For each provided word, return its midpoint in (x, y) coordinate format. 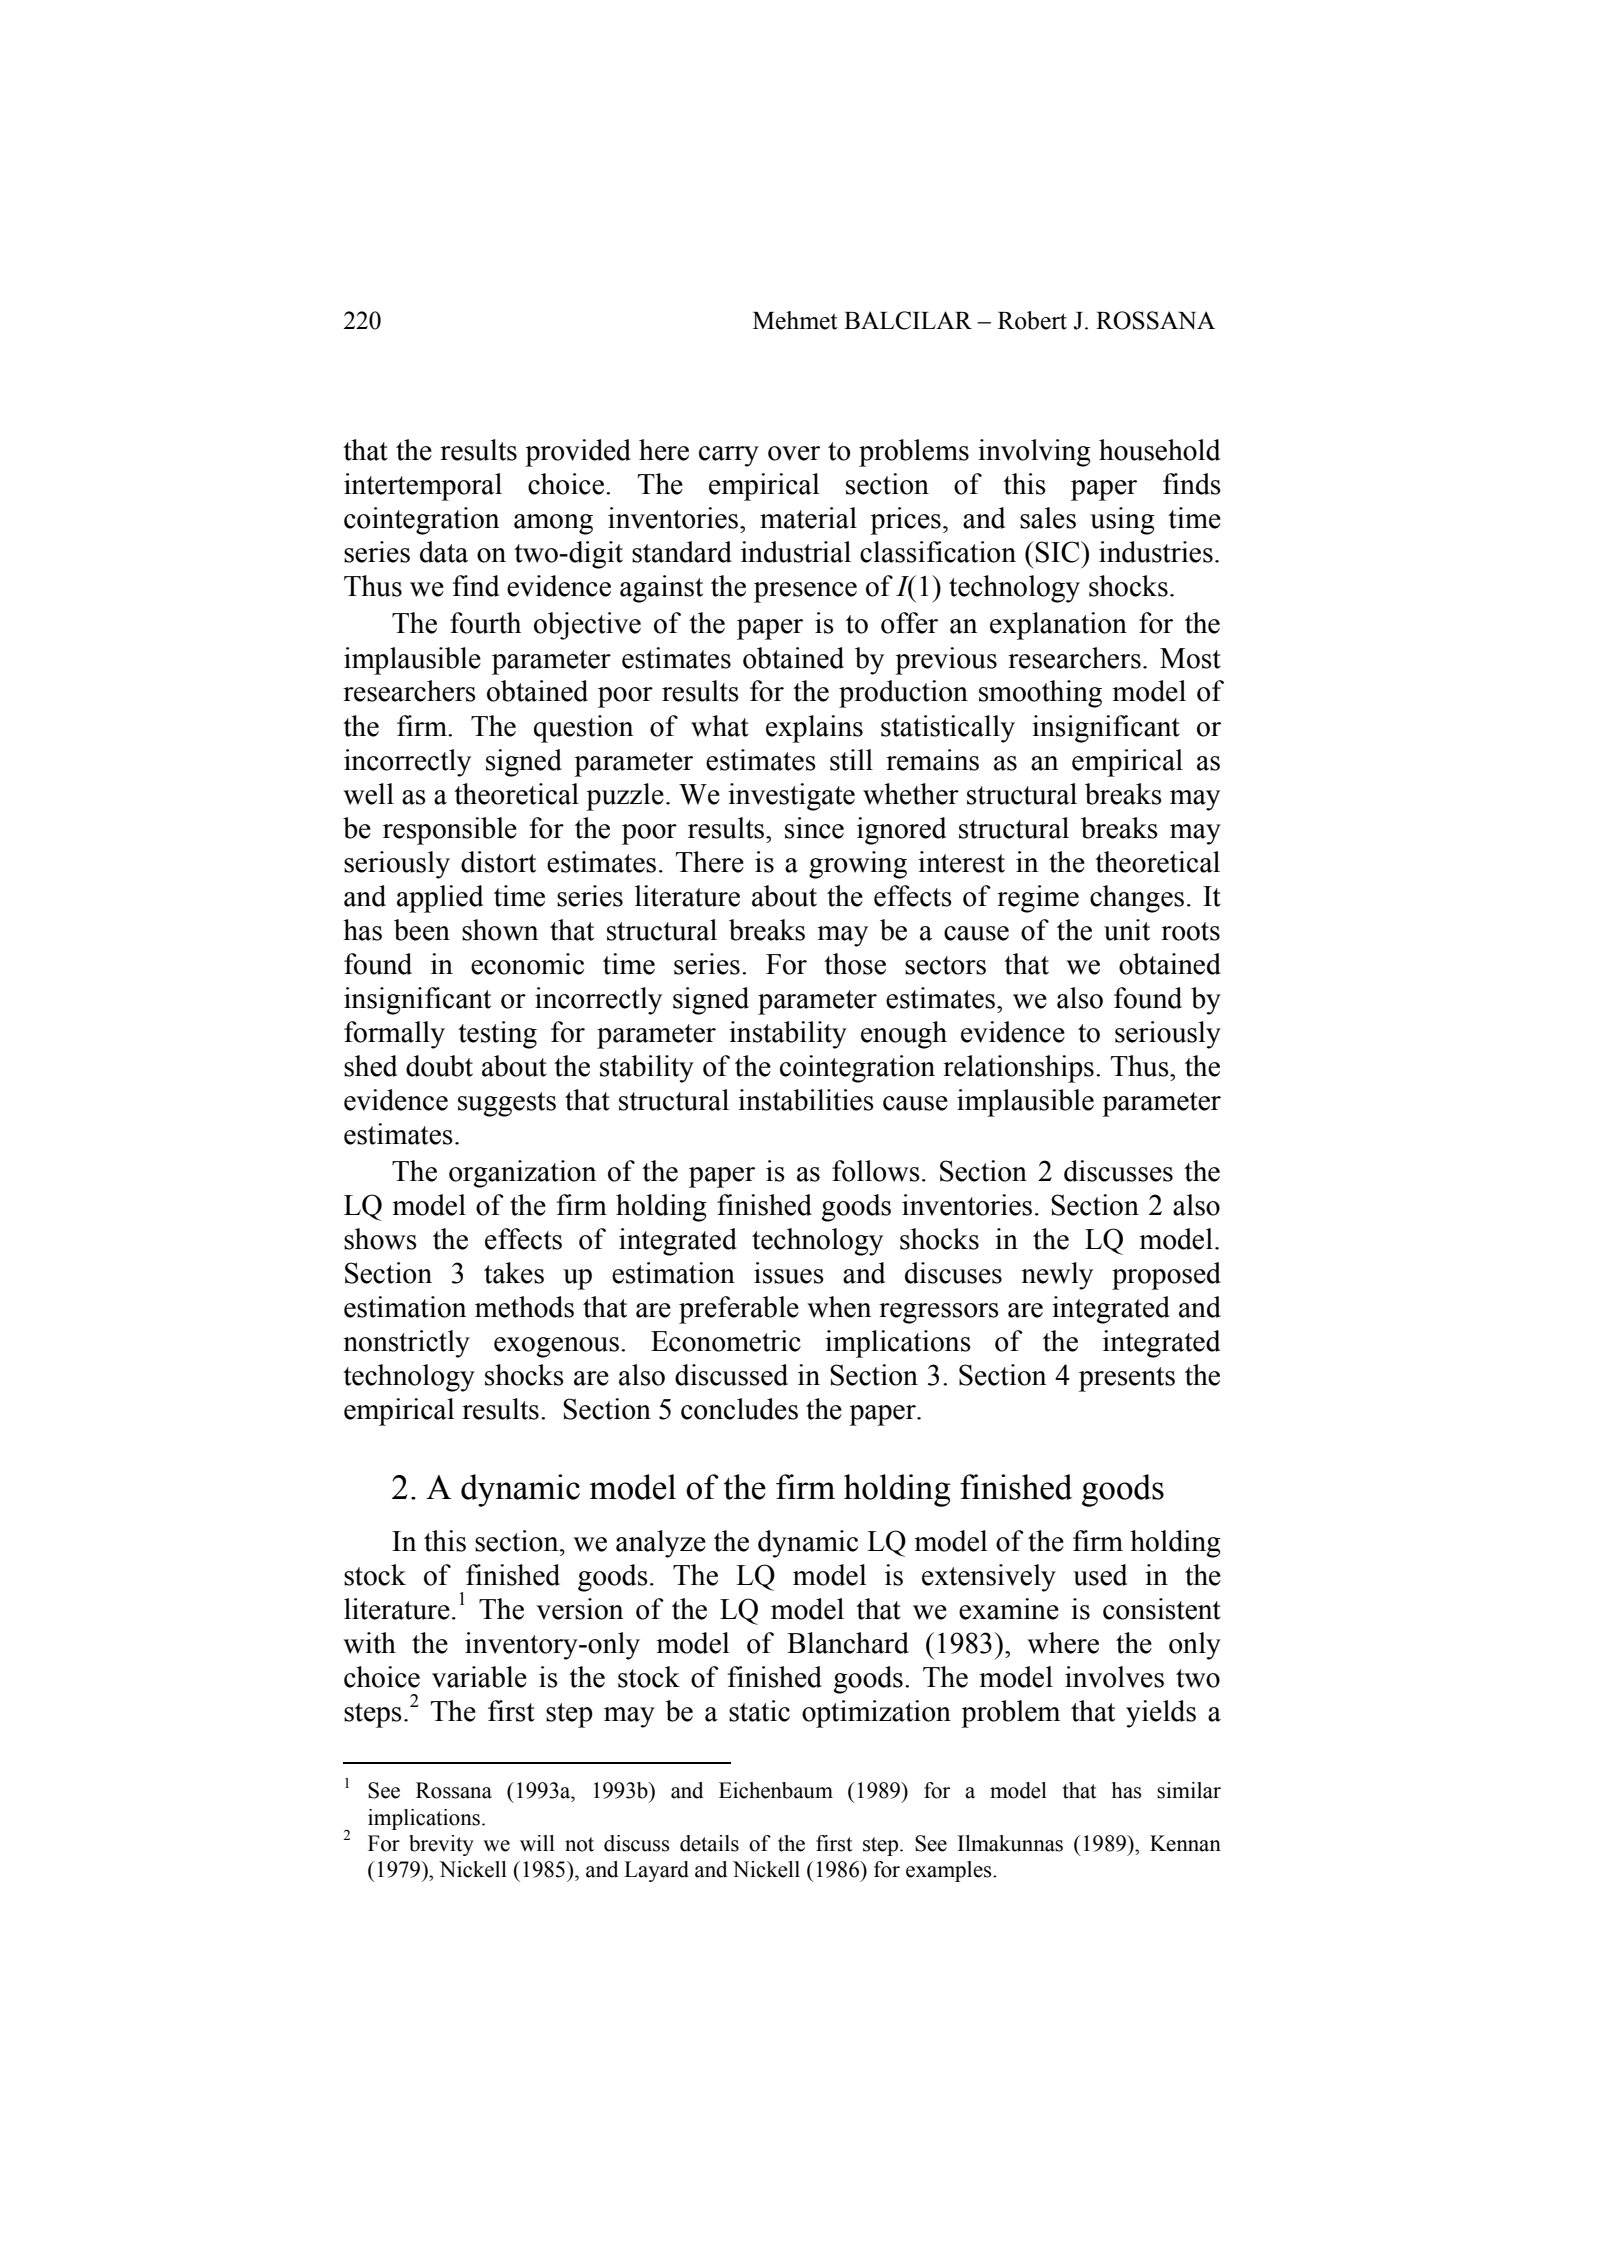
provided (578, 453)
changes (1137, 899)
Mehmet (795, 320)
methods (524, 1307)
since (814, 828)
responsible (450, 831)
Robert (1032, 320)
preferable (739, 1310)
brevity (441, 1845)
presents (1127, 1379)
